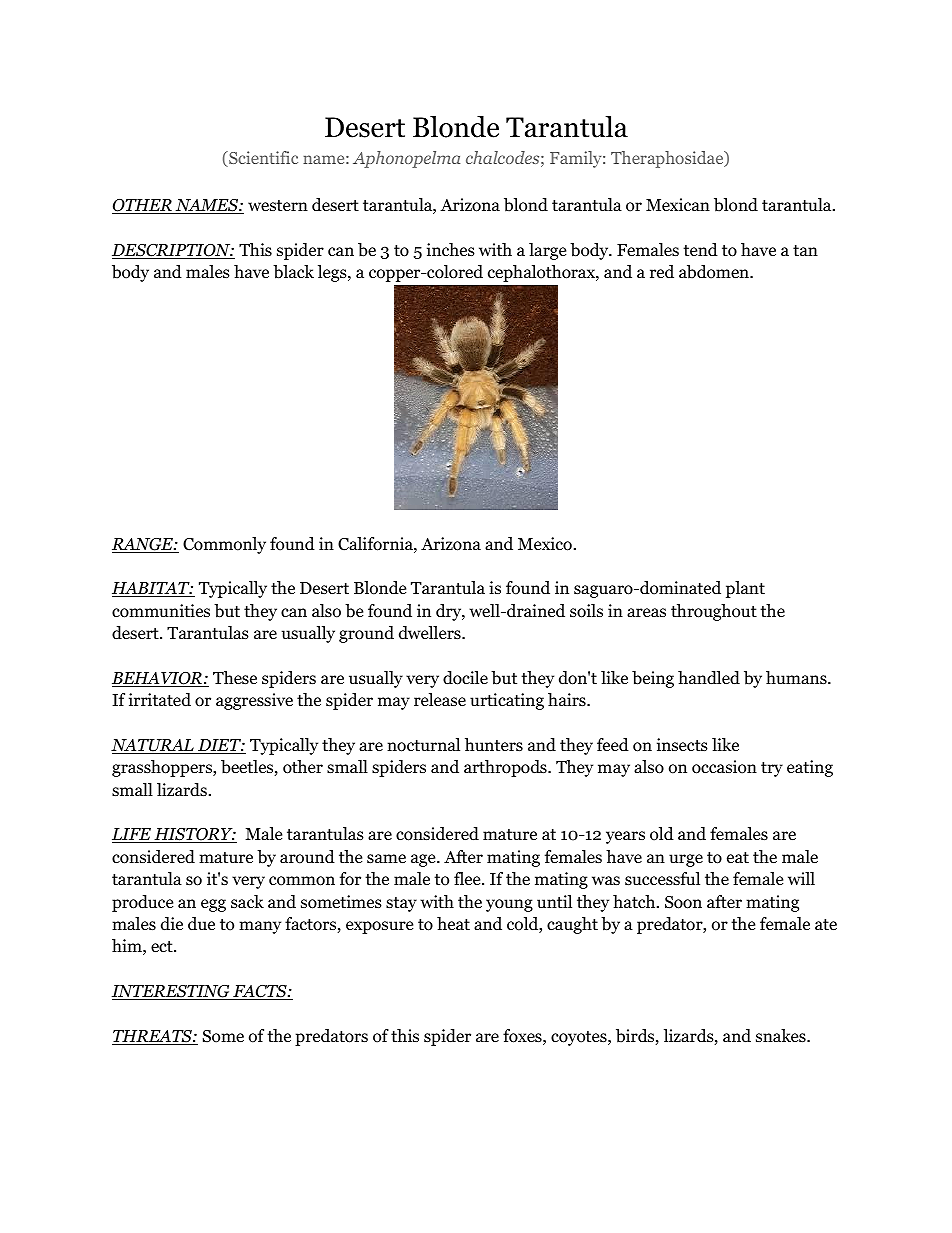  Describe the element at coordinates (161, 611) in the document. I see `communities` at that location.
